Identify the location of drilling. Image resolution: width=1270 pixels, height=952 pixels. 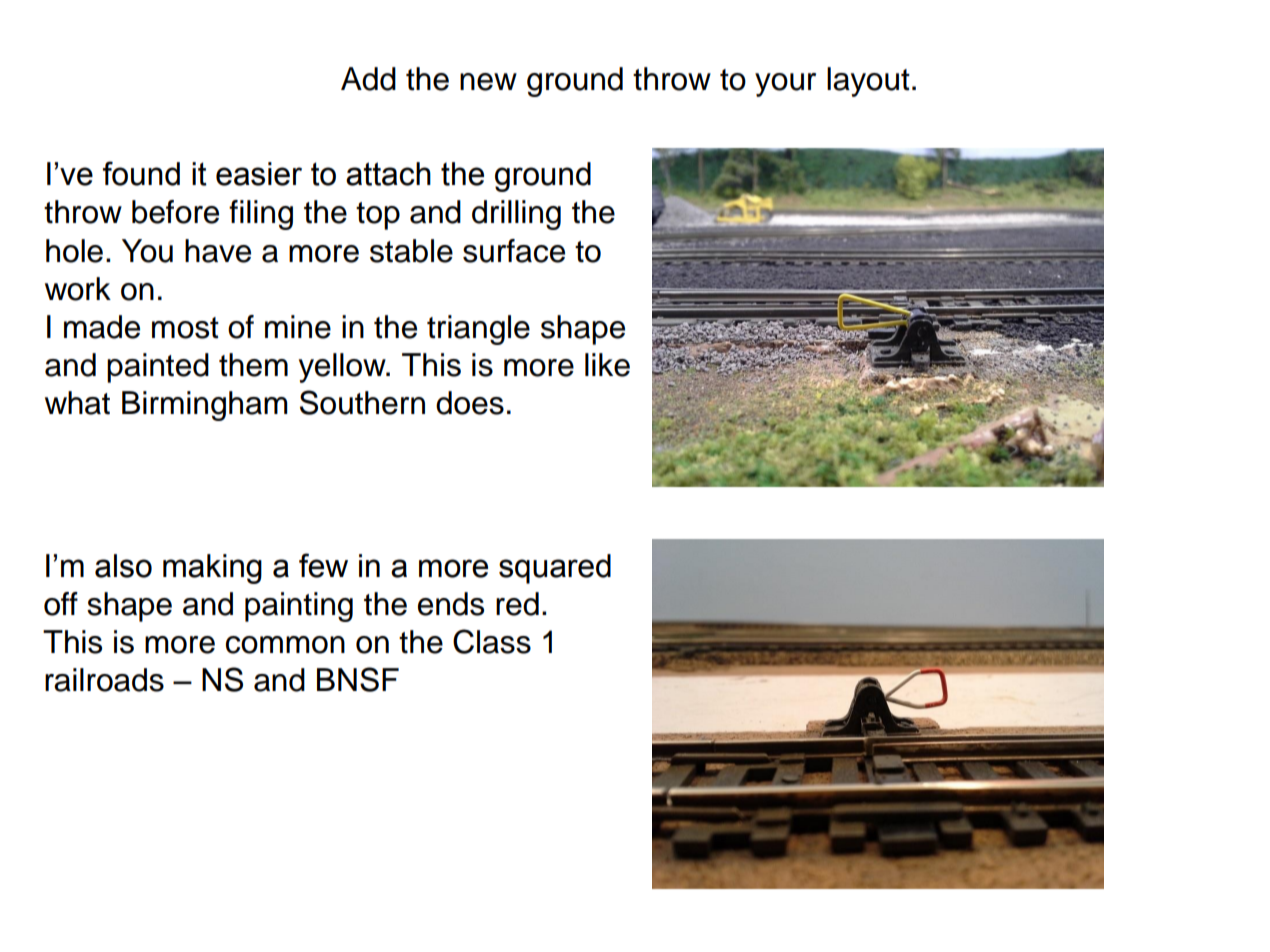
(516, 215).
